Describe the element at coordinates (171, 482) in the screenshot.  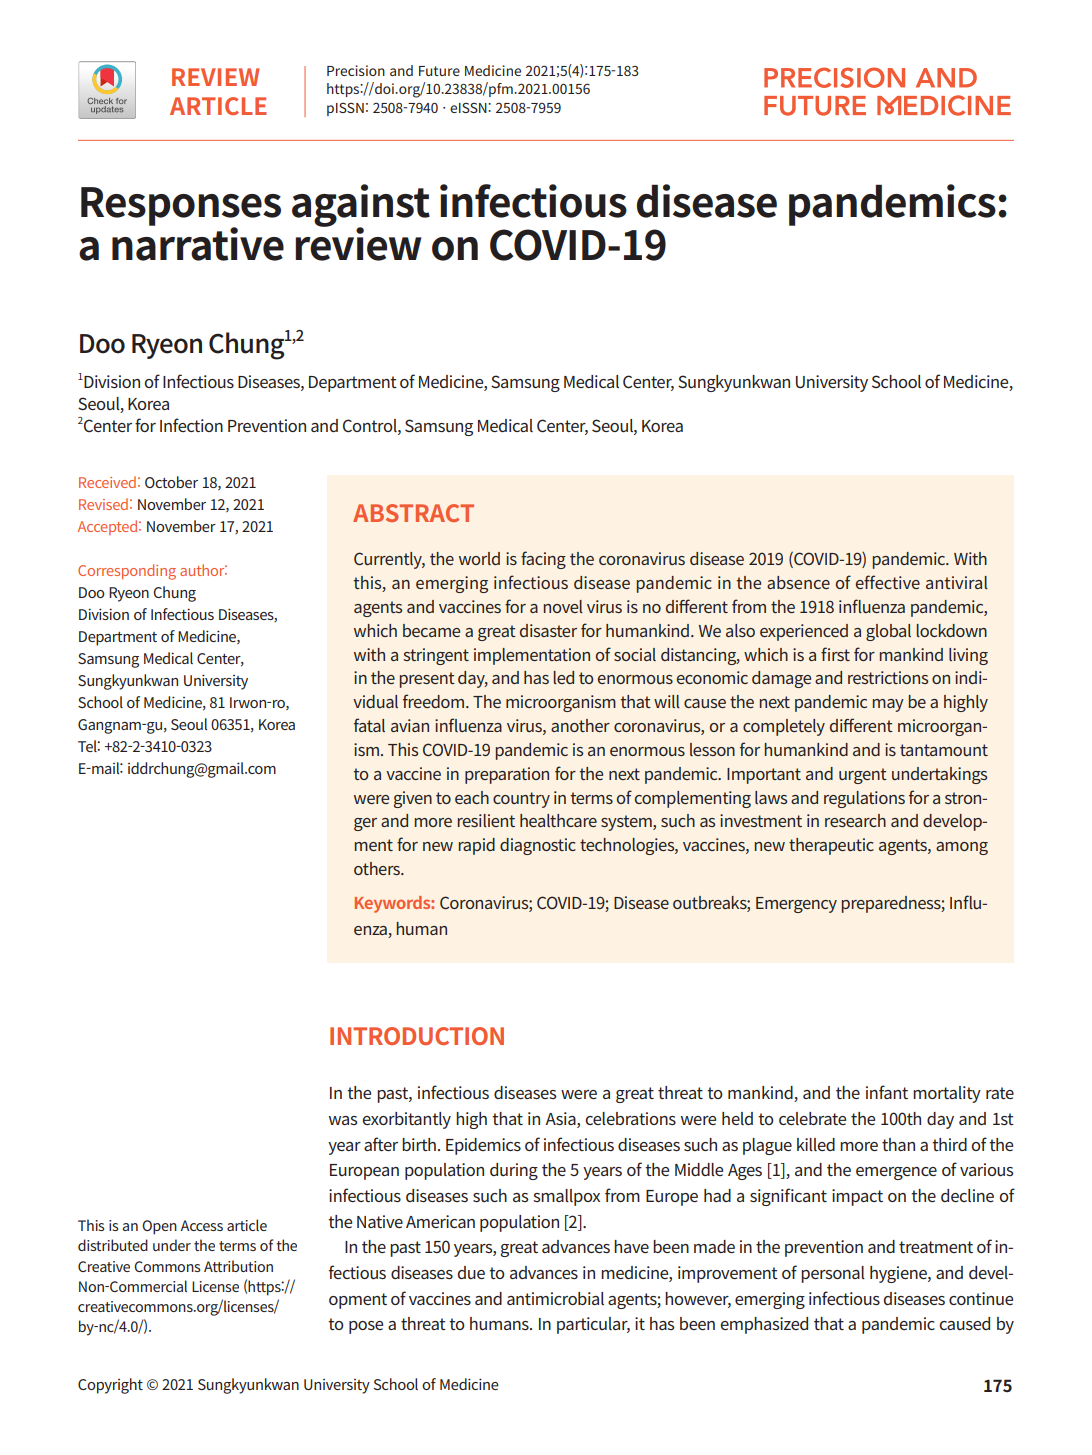
I see `October` at that location.
